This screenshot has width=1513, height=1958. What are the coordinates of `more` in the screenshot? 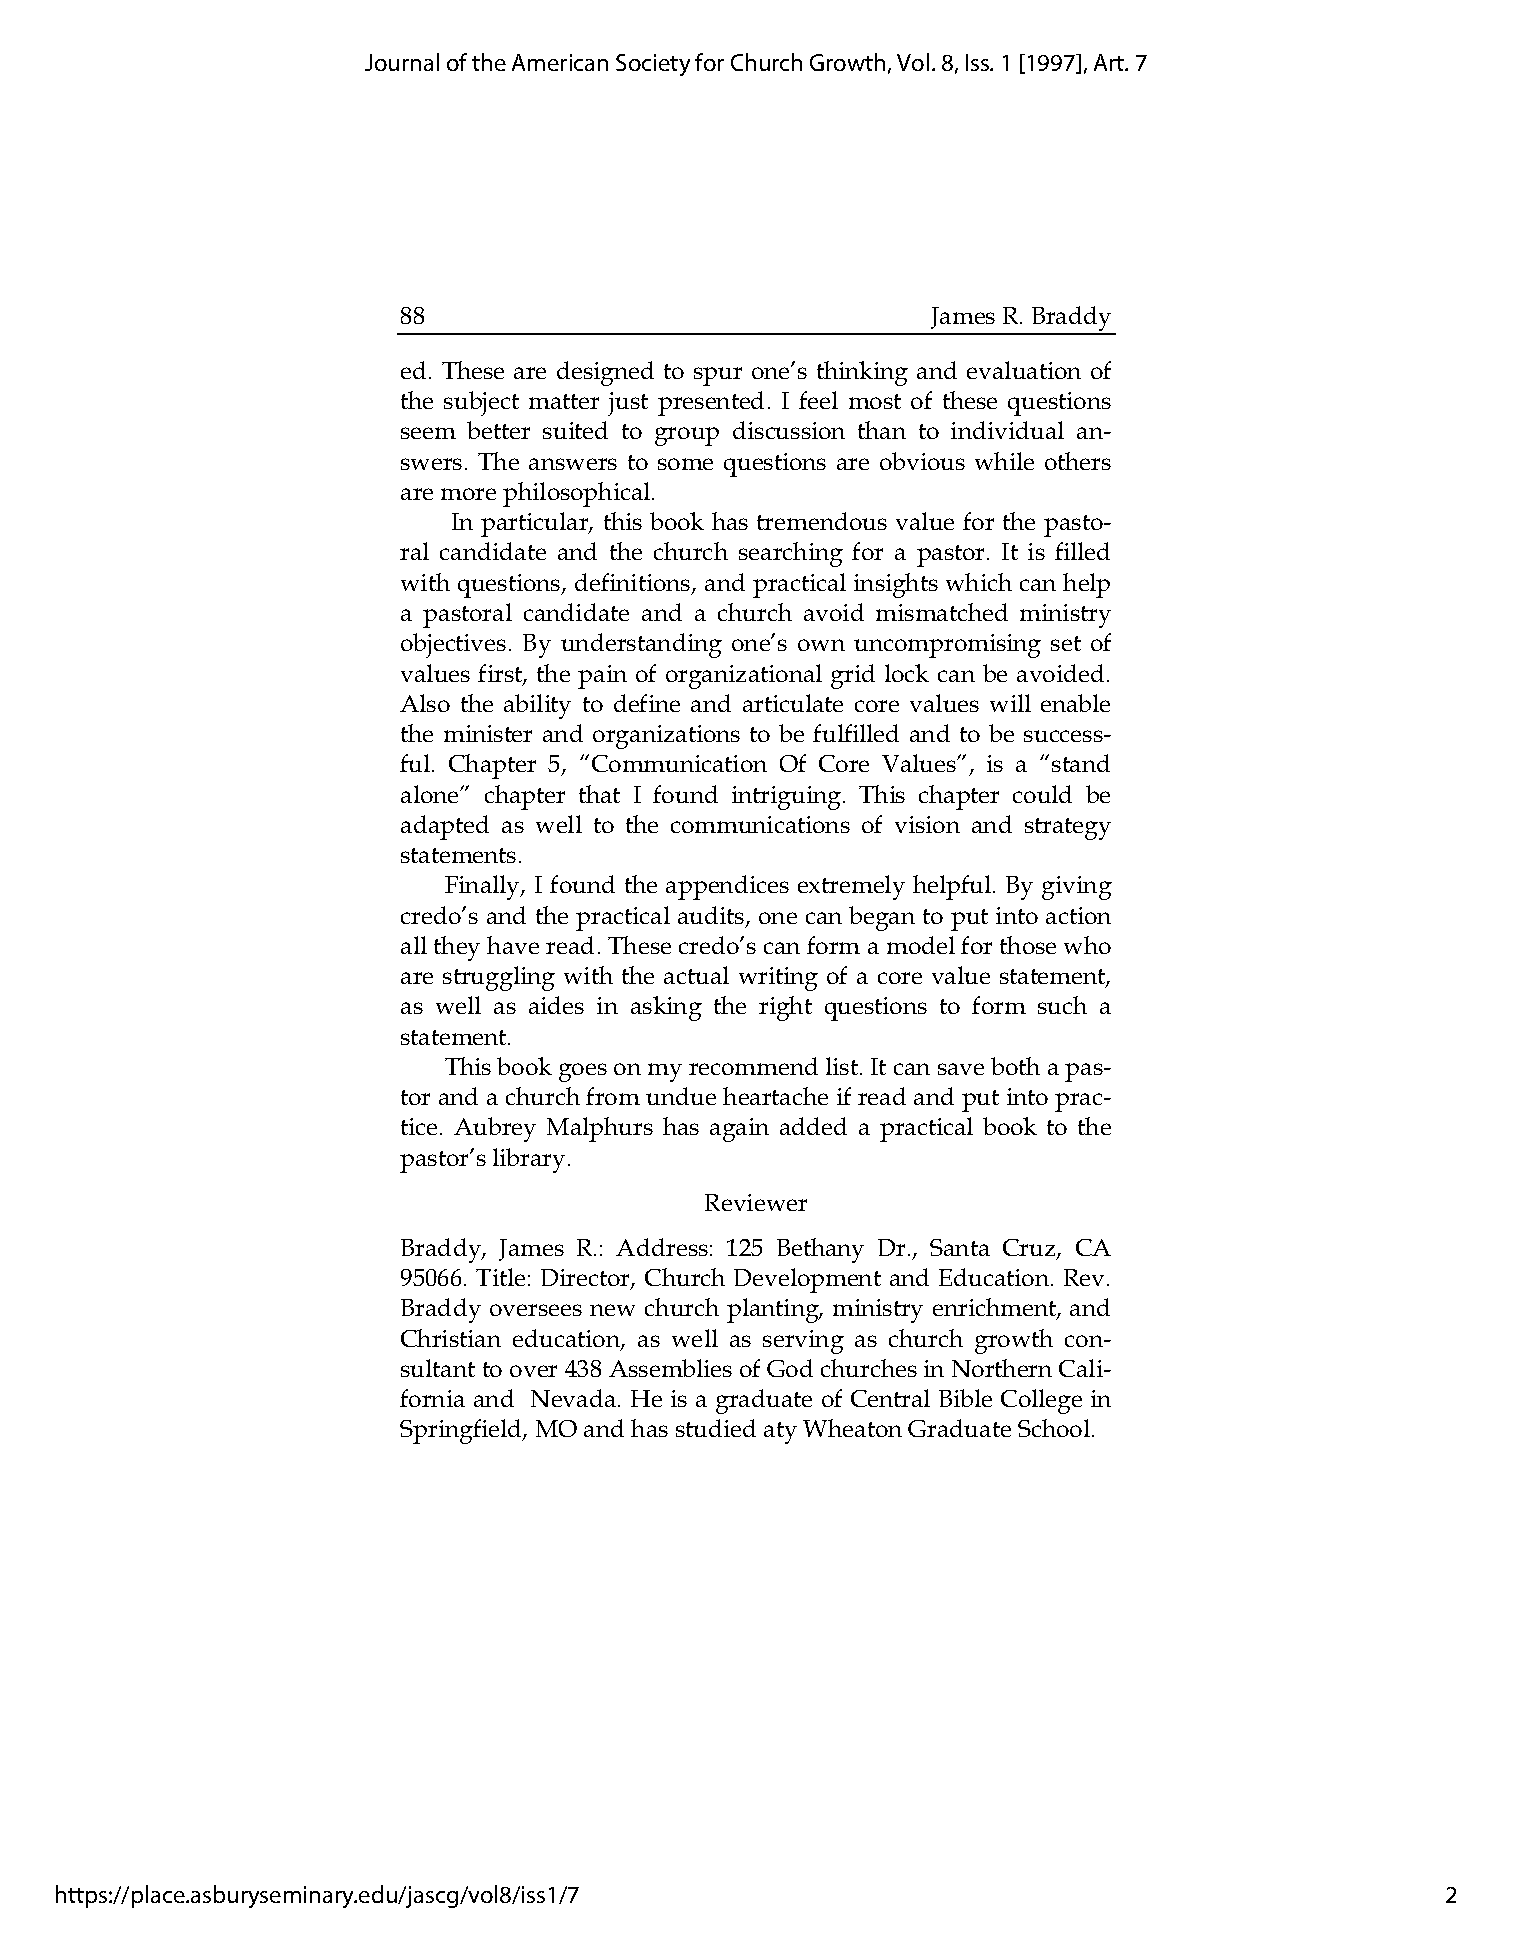 It's located at (468, 494).
